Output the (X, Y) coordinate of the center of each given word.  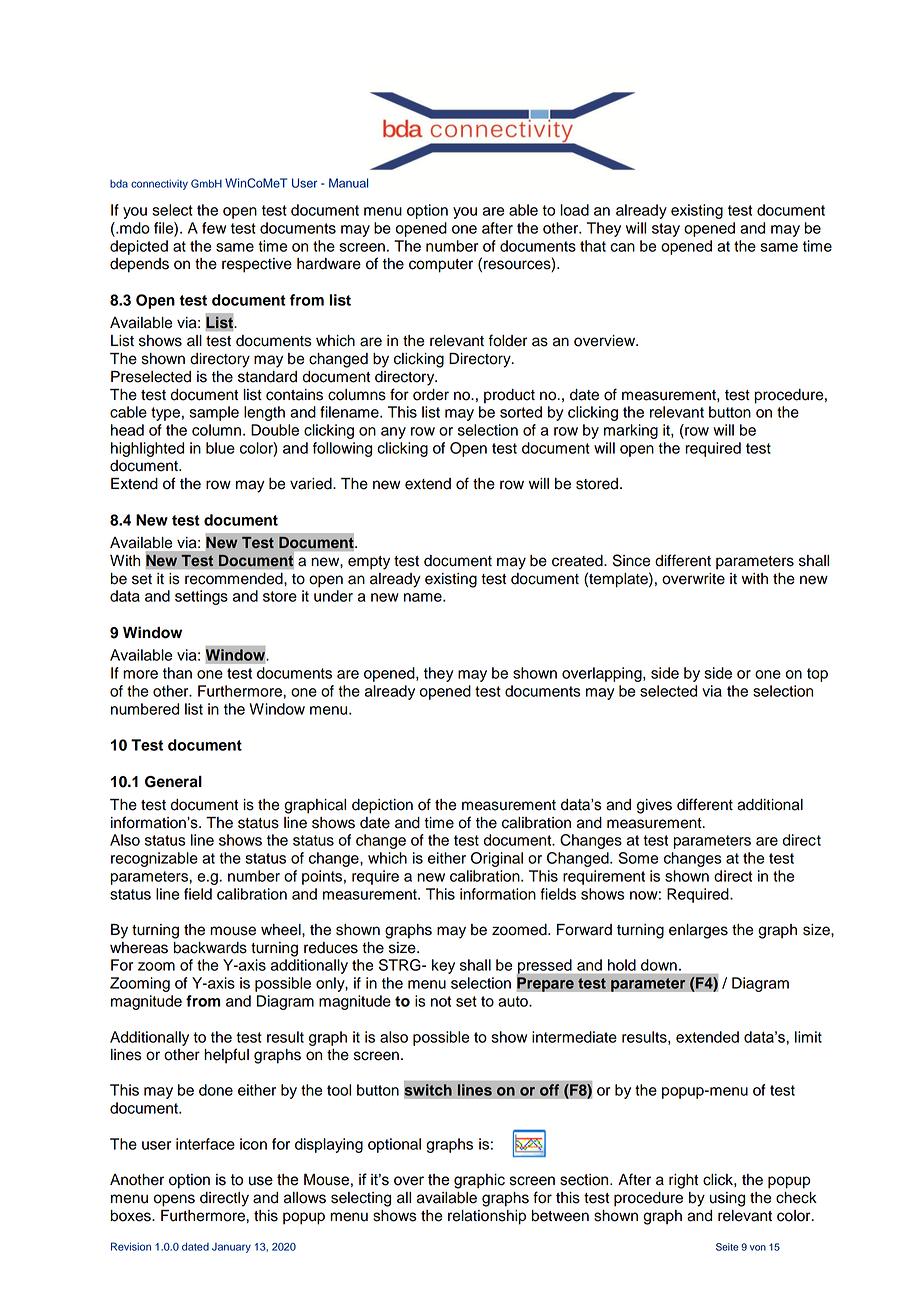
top (817, 675)
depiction (382, 806)
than (177, 673)
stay (666, 230)
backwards (210, 948)
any (393, 433)
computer (441, 266)
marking (631, 431)
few (214, 228)
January (231, 1248)
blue (220, 448)
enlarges (698, 931)
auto (514, 1001)
